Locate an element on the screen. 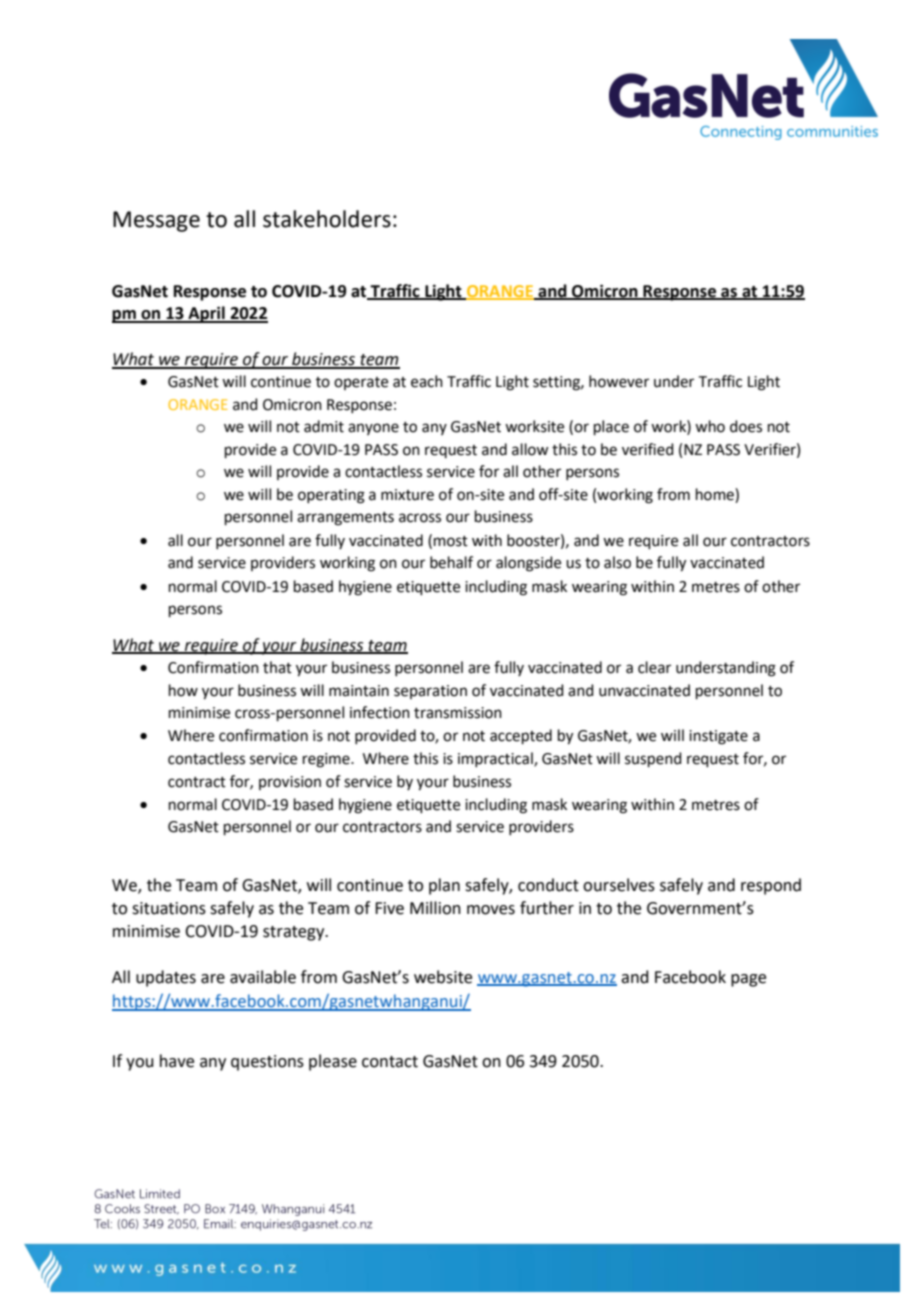  stakeholders is located at coordinates (327, 219).
